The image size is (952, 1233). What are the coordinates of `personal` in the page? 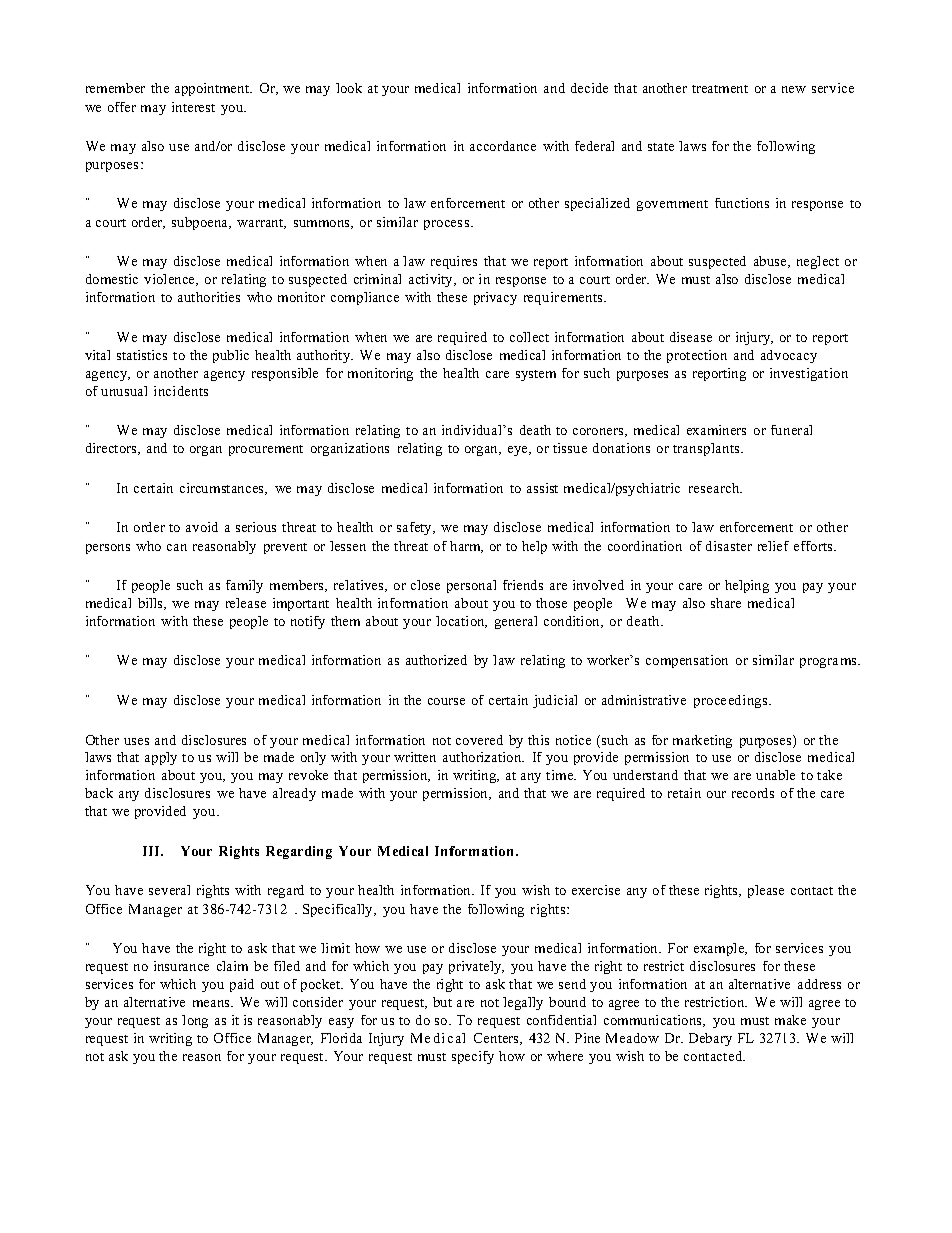 It's located at (471, 586).
